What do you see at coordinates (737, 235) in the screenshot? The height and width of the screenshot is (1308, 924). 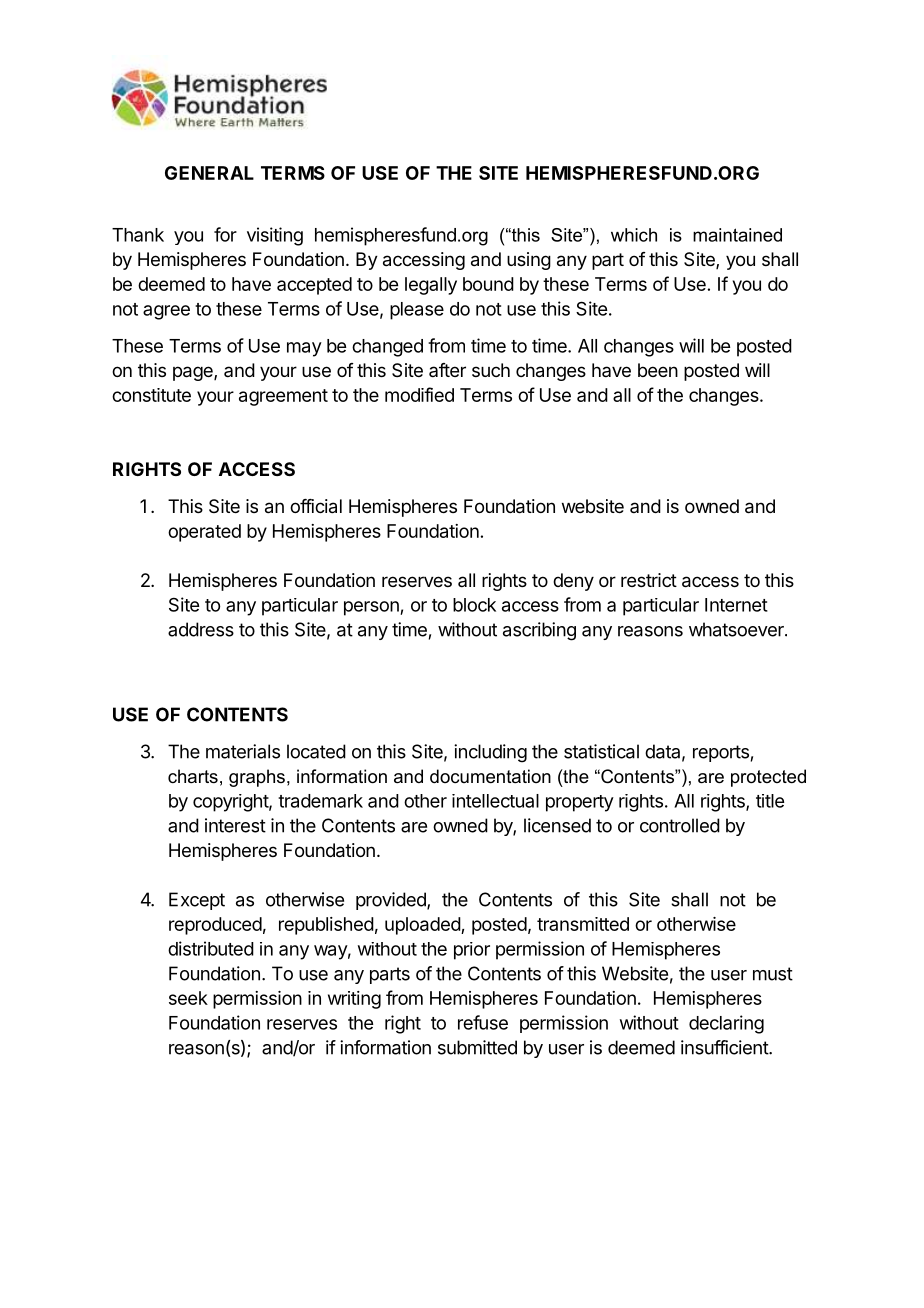 I see `maintained` at bounding box center [737, 235].
